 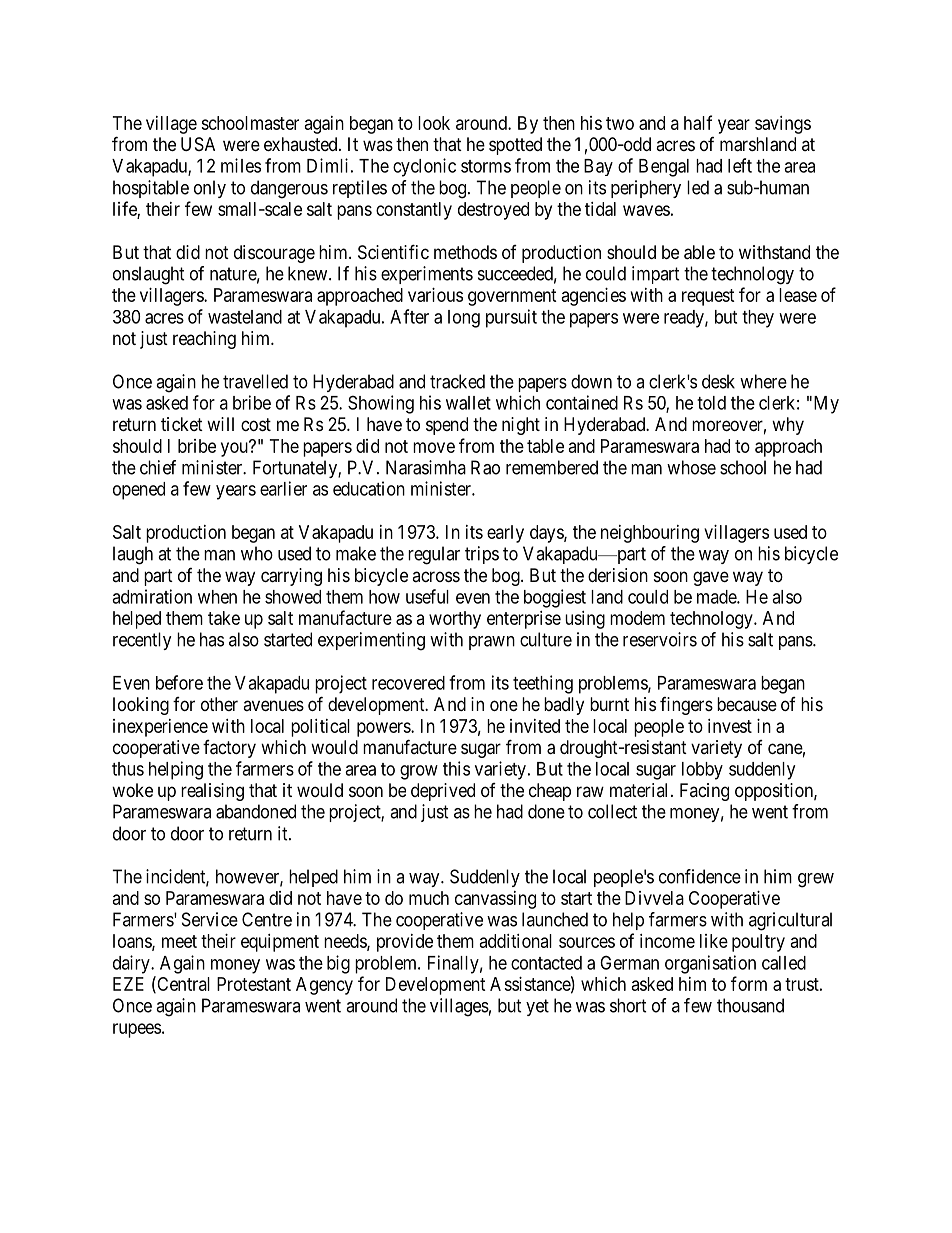 What do you see at coordinates (486, 166) in the screenshot?
I see `storms` at bounding box center [486, 166].
